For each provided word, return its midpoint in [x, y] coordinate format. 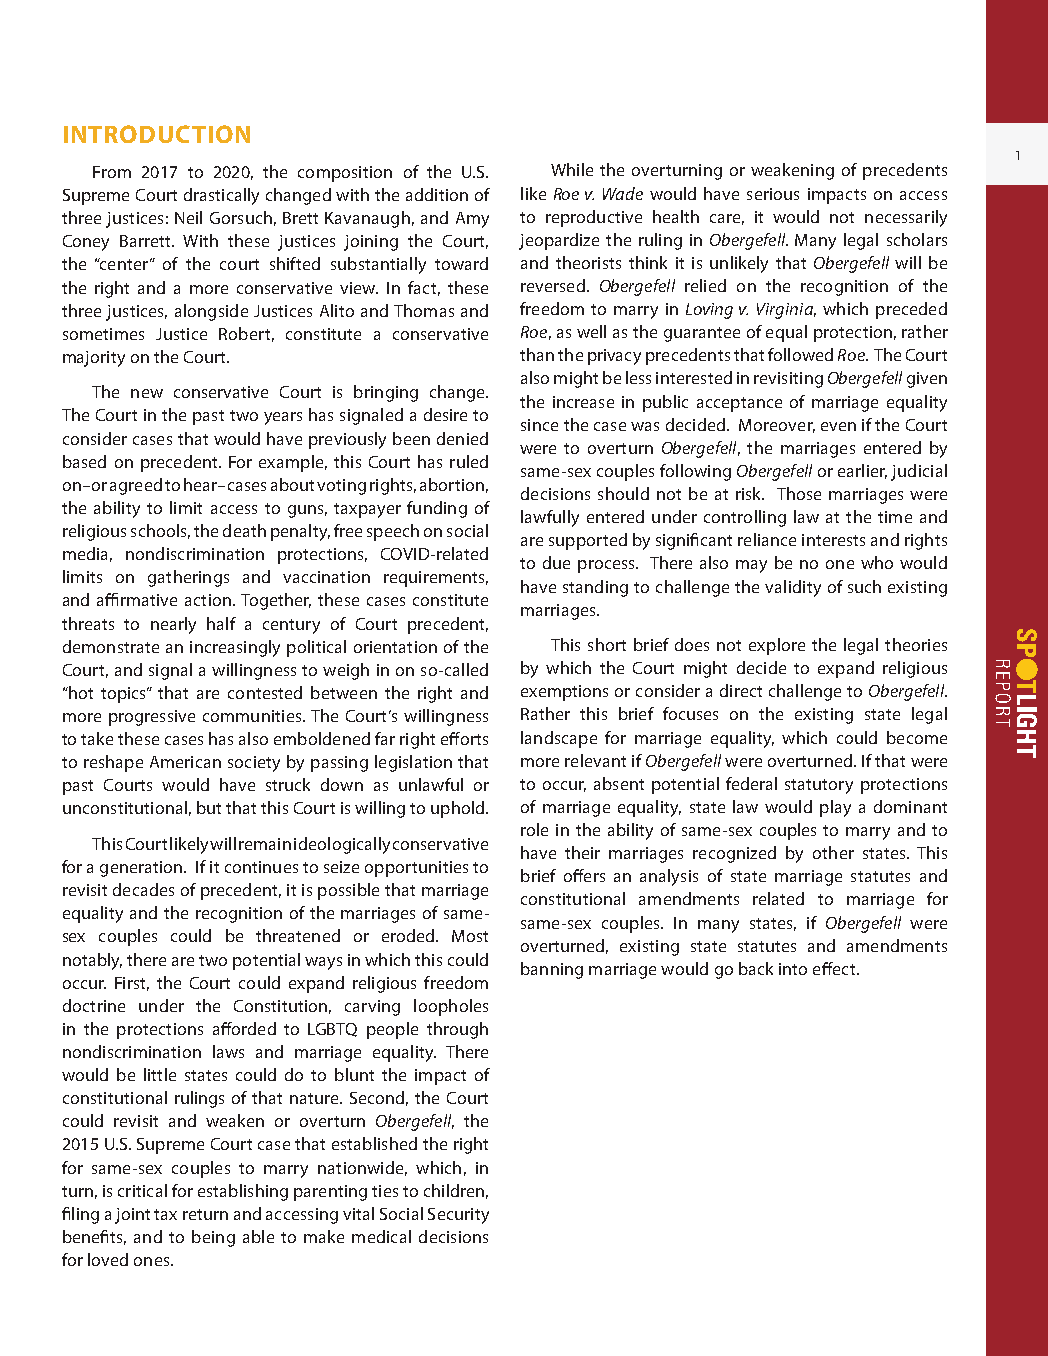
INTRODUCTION [157, 134]
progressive [152, 718]
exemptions [564, 693]
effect [835, 968]
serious [773, 194]
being [213, 1238]
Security [458, 1216]
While [572, 169]
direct [741, 690]
